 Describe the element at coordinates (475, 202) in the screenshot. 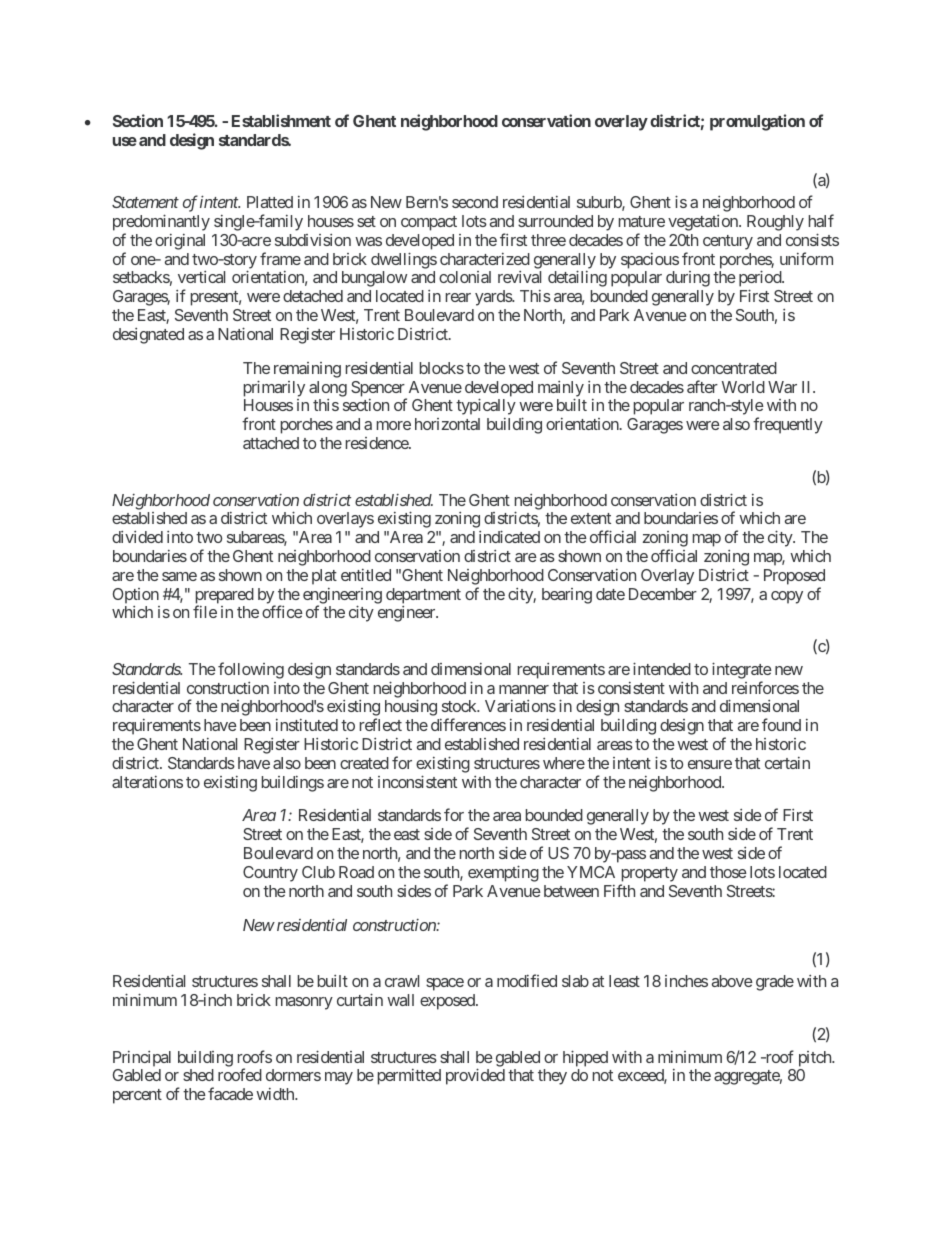

I see `second` at that location.
